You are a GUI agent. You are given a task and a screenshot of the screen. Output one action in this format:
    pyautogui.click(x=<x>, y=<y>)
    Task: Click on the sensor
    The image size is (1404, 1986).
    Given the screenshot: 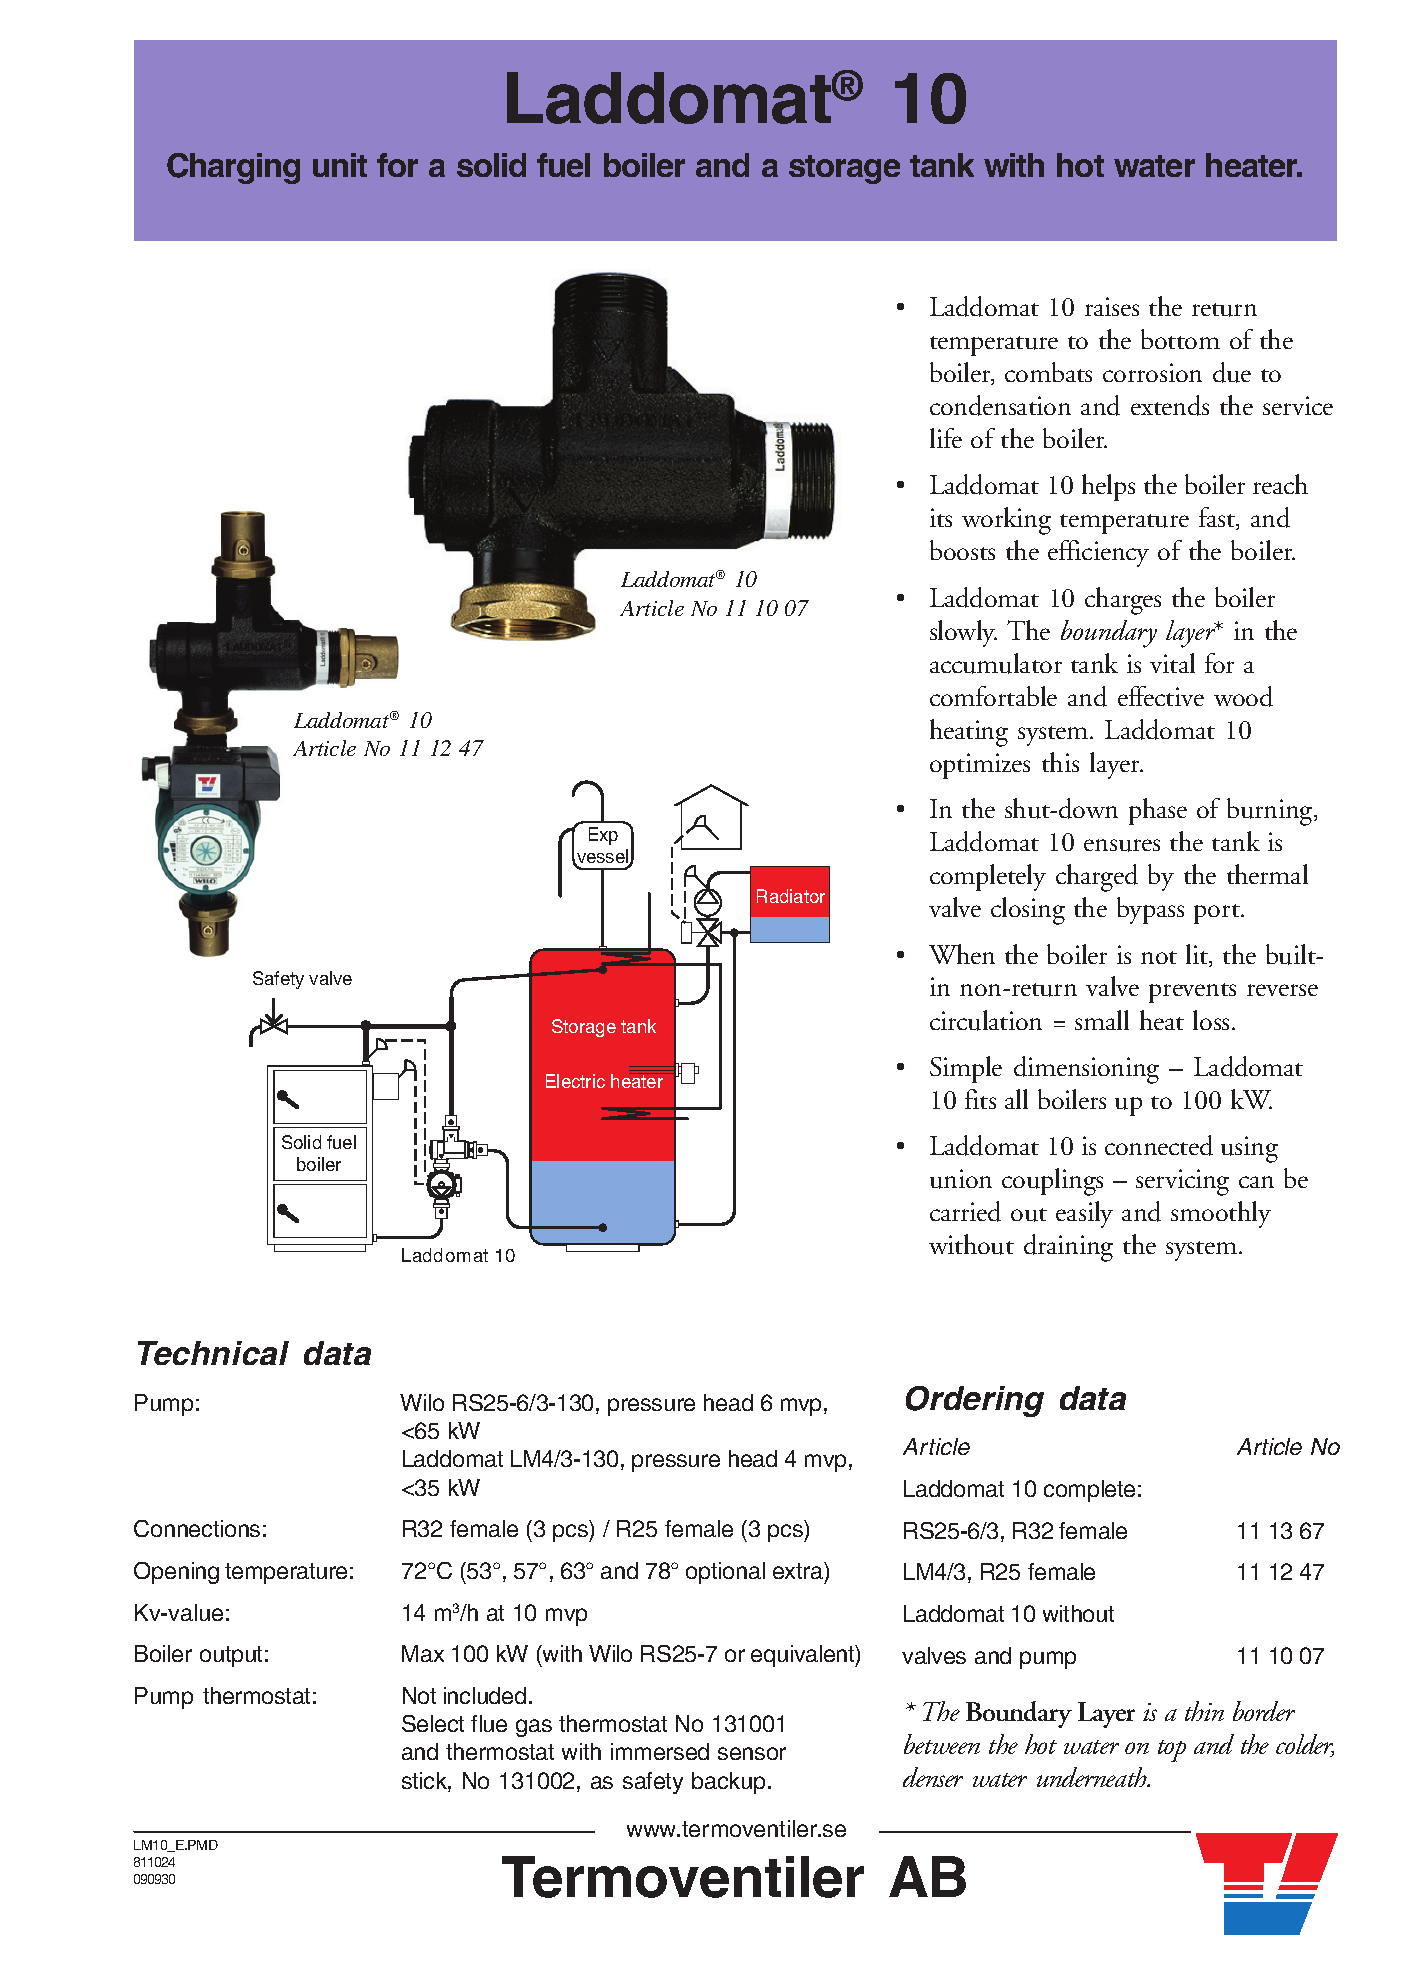 What is the action you would take?
    pyautogui.click(x=752, y=1753)
